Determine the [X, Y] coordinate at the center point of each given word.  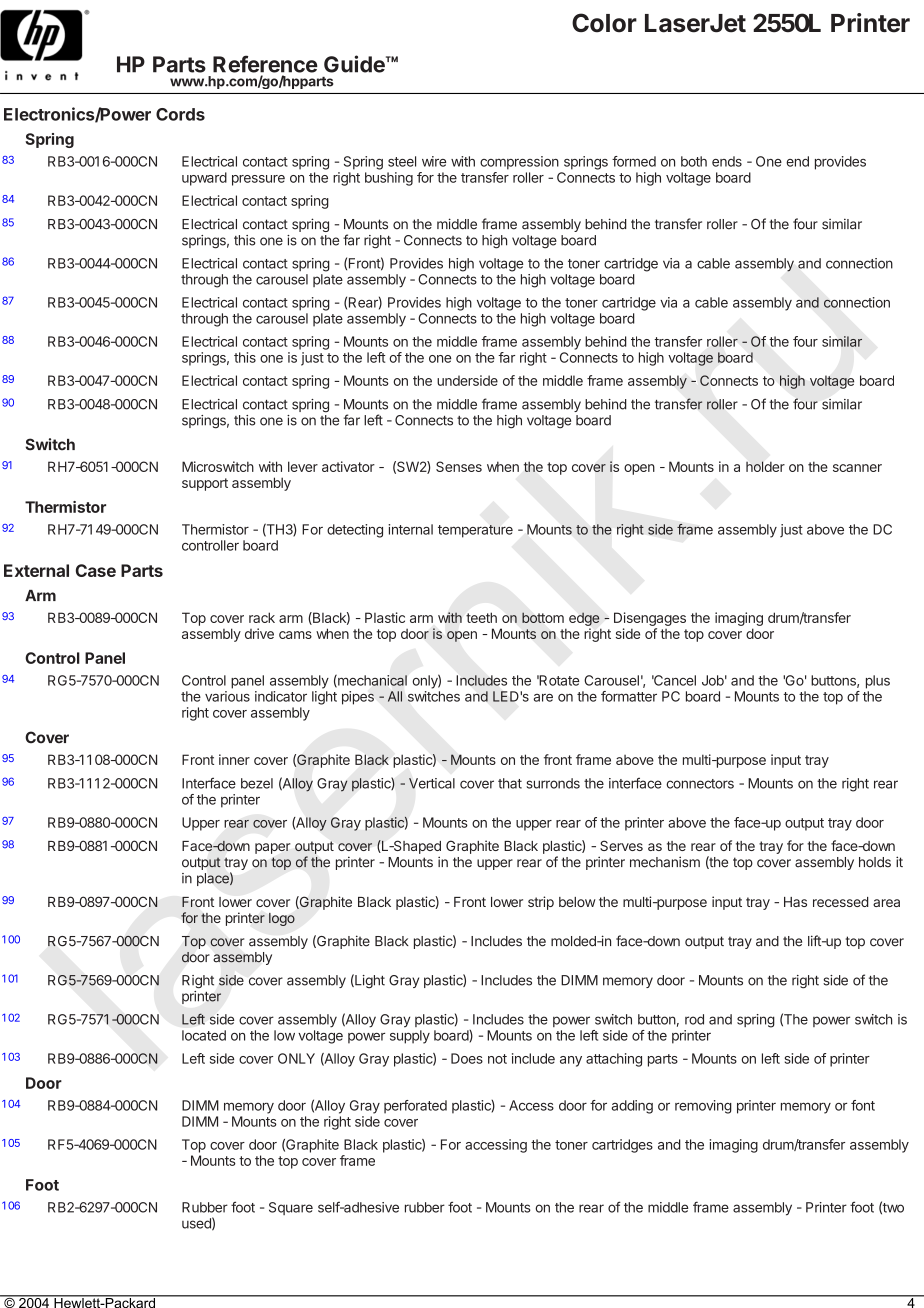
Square [291, 1208]
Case [96, 570]
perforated [415, 1107]
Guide [355, 64]
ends [727, 161]
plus [878, 682]
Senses [459, 466]
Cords [180, 114]
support [205, 484]
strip [541, 903]
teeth [481, 617]
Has [795, 902]
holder [765, 466]
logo [282, 919]
